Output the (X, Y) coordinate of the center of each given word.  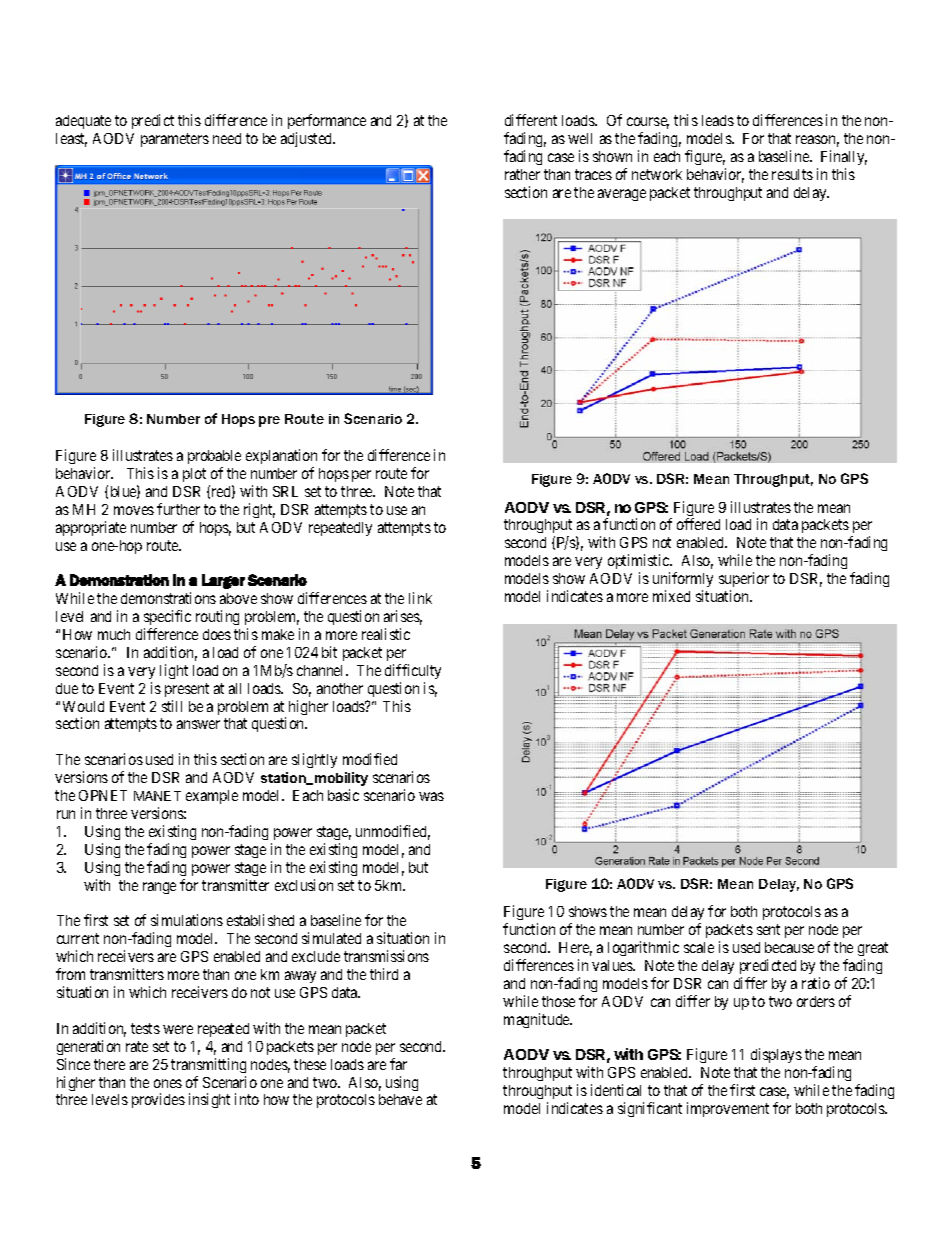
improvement (728, 1109)
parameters (175, 140)
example (212, 797)
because (789, 947)
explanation (281, 458)
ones (168, 1083)
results (792, 174)
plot (194, 475)
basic (343, 795)
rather (522, 174)
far (398, 1064)
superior (744, 579)
